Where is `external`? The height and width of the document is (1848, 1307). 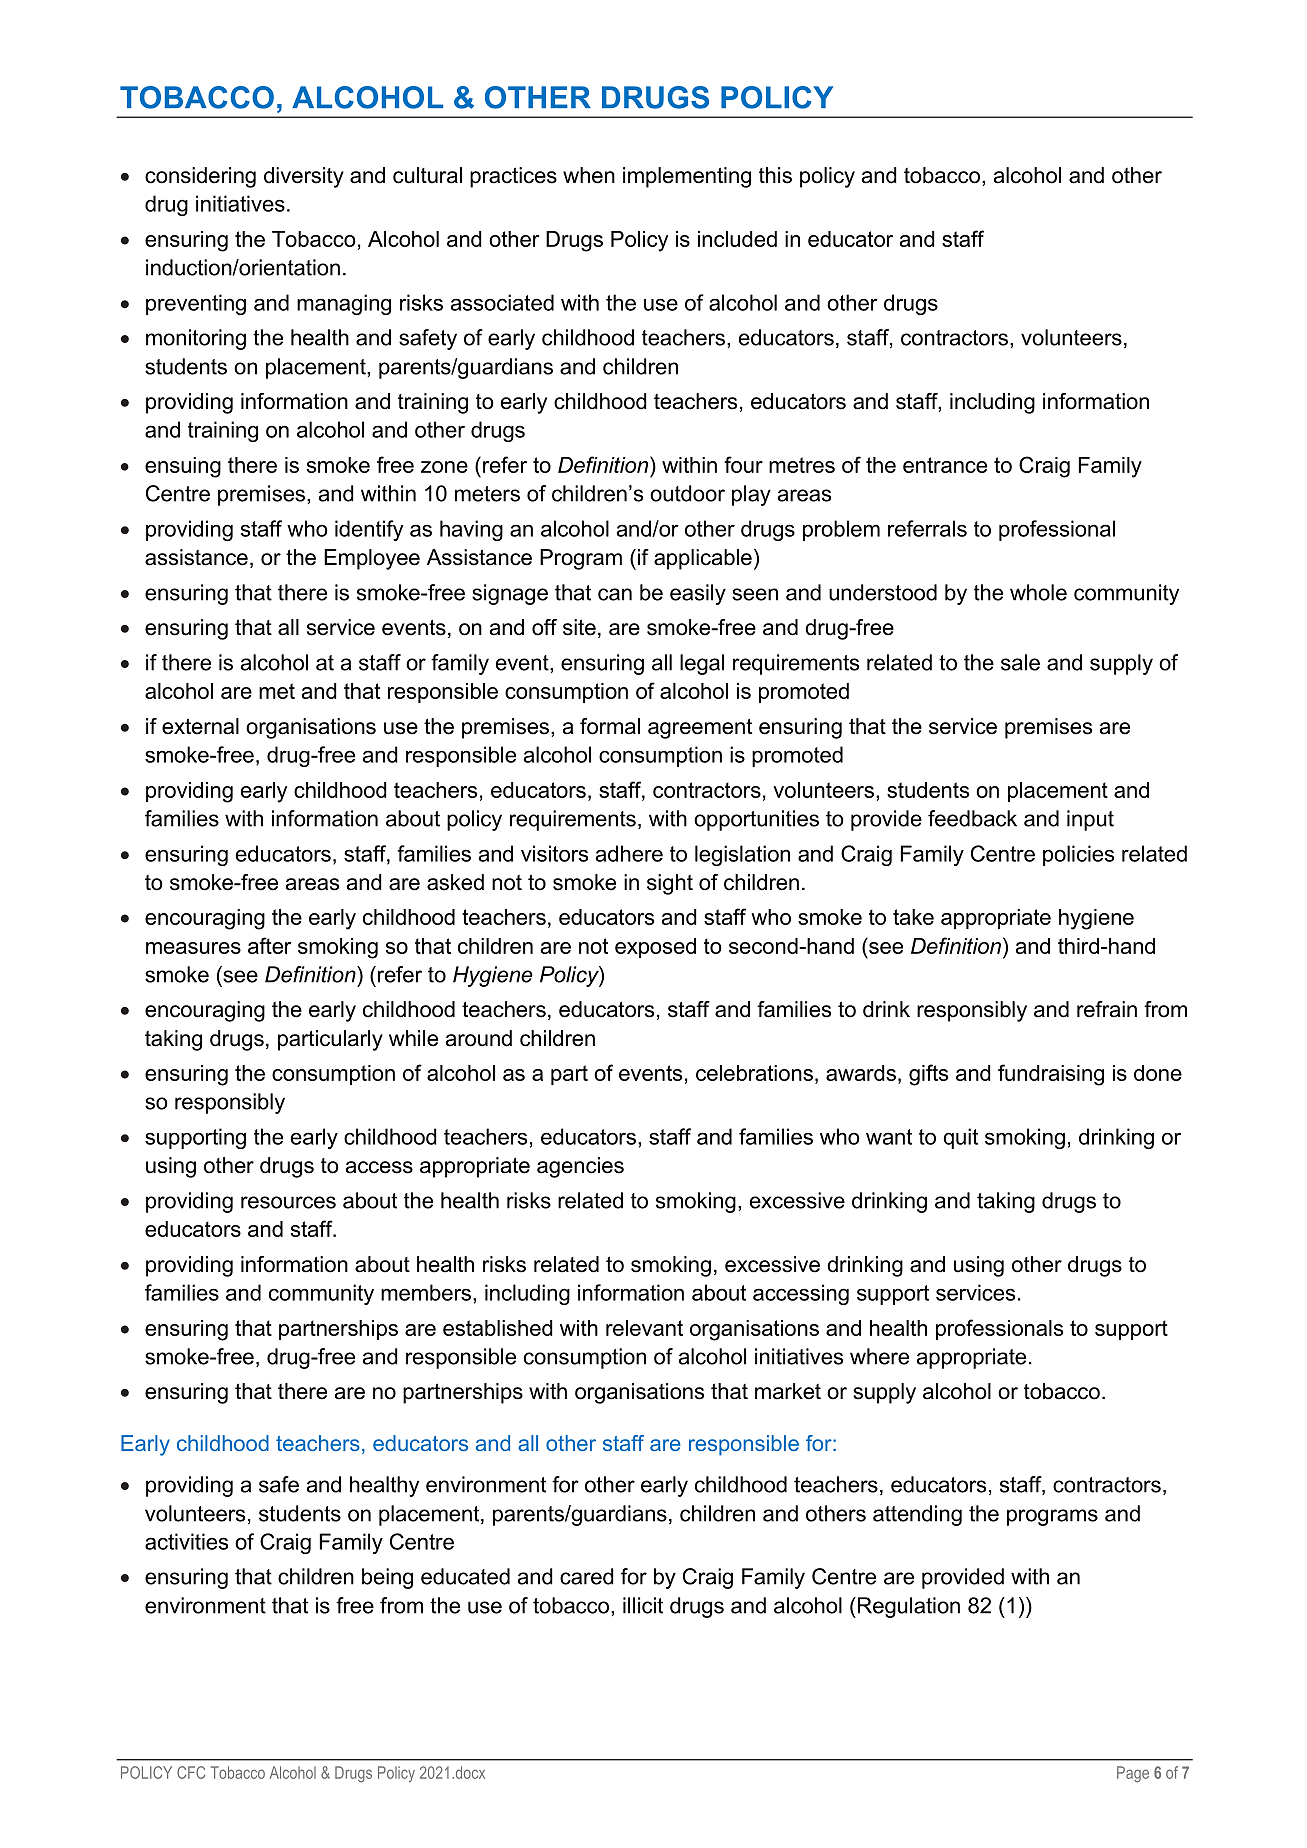
external is located at coordinates (200, 726).
